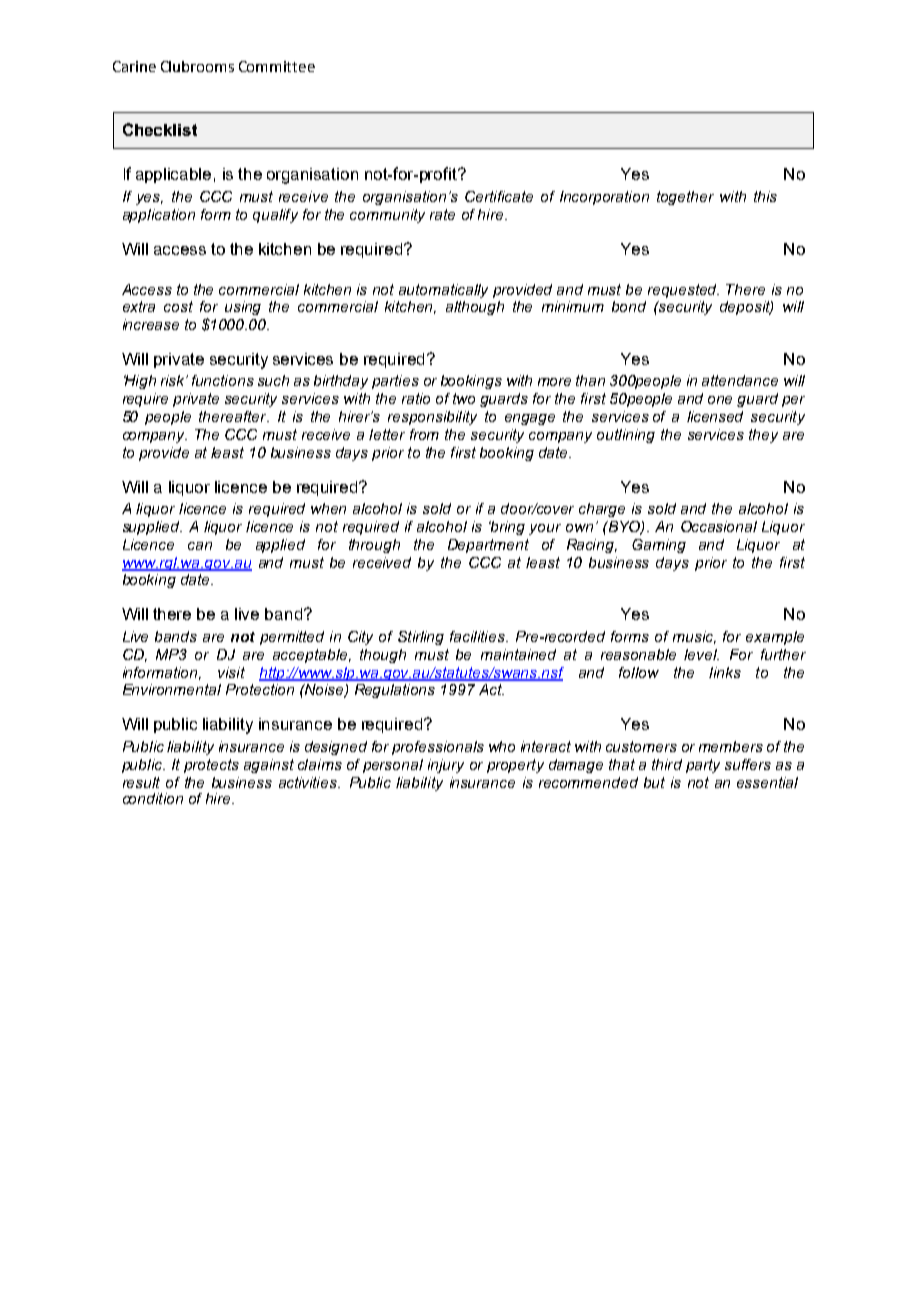 The width and height of the screenshot is (924, 1307). Describe the element at coordinates (719, 526) in the screenshot. I see `Occasional` at that location.
